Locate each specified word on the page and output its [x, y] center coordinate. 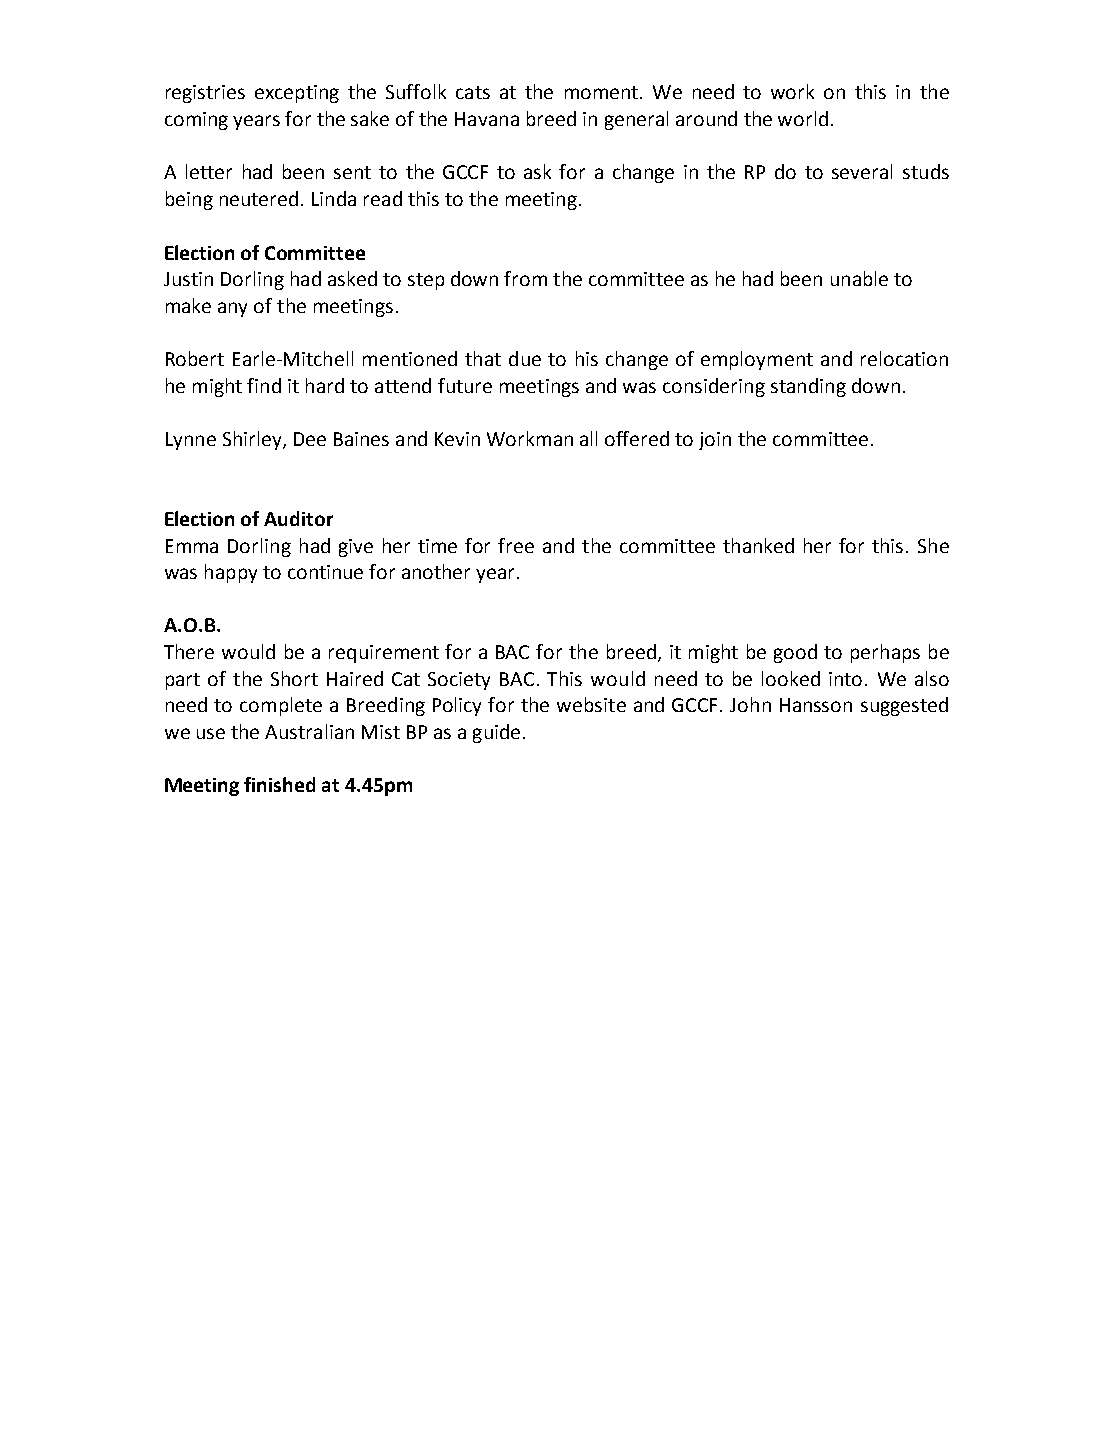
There [189, 651]
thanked [758, 545]
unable [859, 278]
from [525, 278]
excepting [297, 94]
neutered [259, 198]
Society [459, 681]
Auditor [298, 518]
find [264, 385]
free [516, 545]
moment [601, 92]
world [803, 118]
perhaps [885, 653]
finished [279, 784]
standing [808, 387]
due [525, 358]
